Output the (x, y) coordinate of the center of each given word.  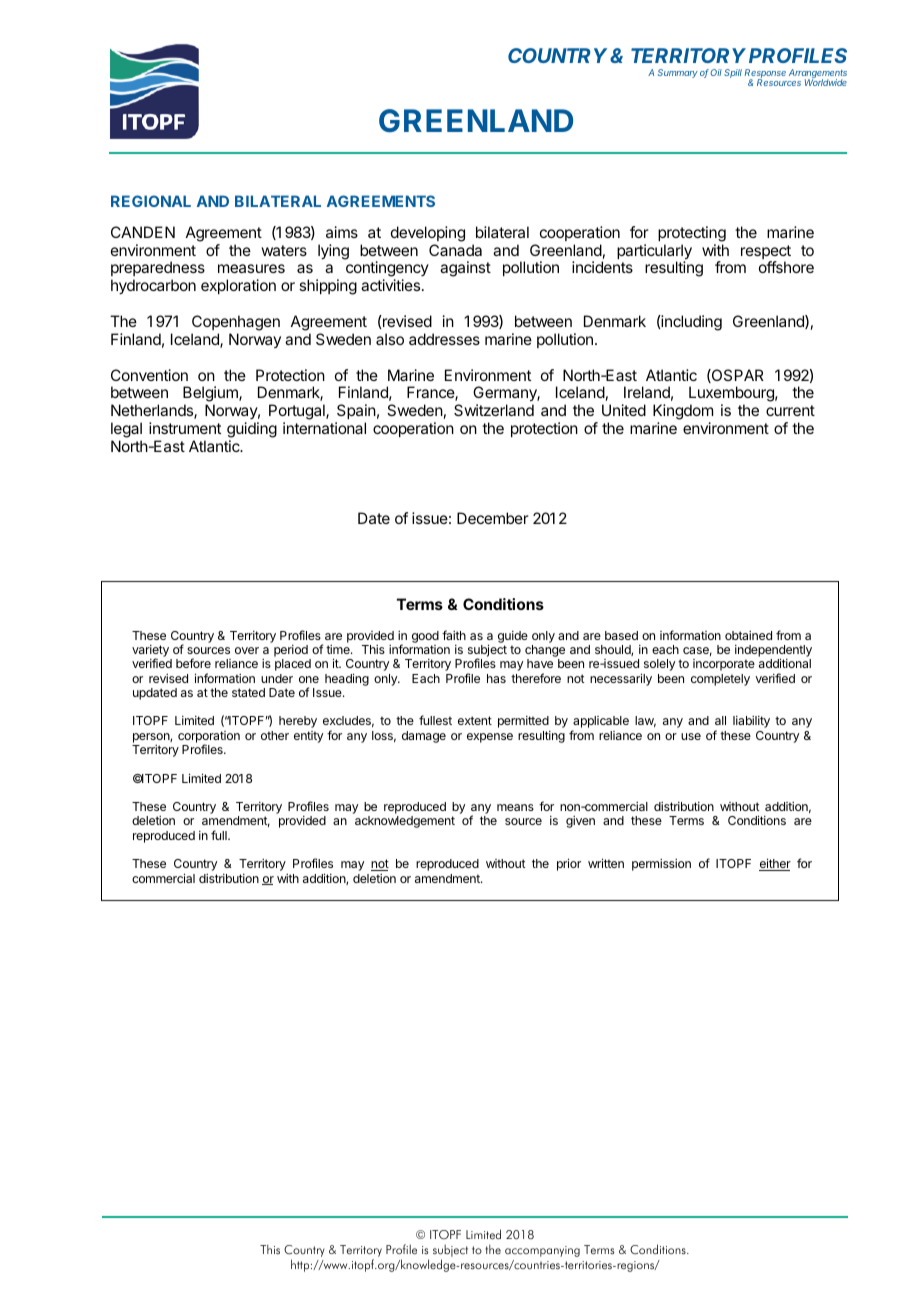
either (775, 864)
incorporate (724, 665)
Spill (733, 73)
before (193, 663)
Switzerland (494, 410)
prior (569, 864)
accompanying (542, 1251)
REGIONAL (151, 201)
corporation (209, 738)
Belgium (211, 395)
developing (428, 234)
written (606, 863)
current (790, 410)
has (496, 678)
